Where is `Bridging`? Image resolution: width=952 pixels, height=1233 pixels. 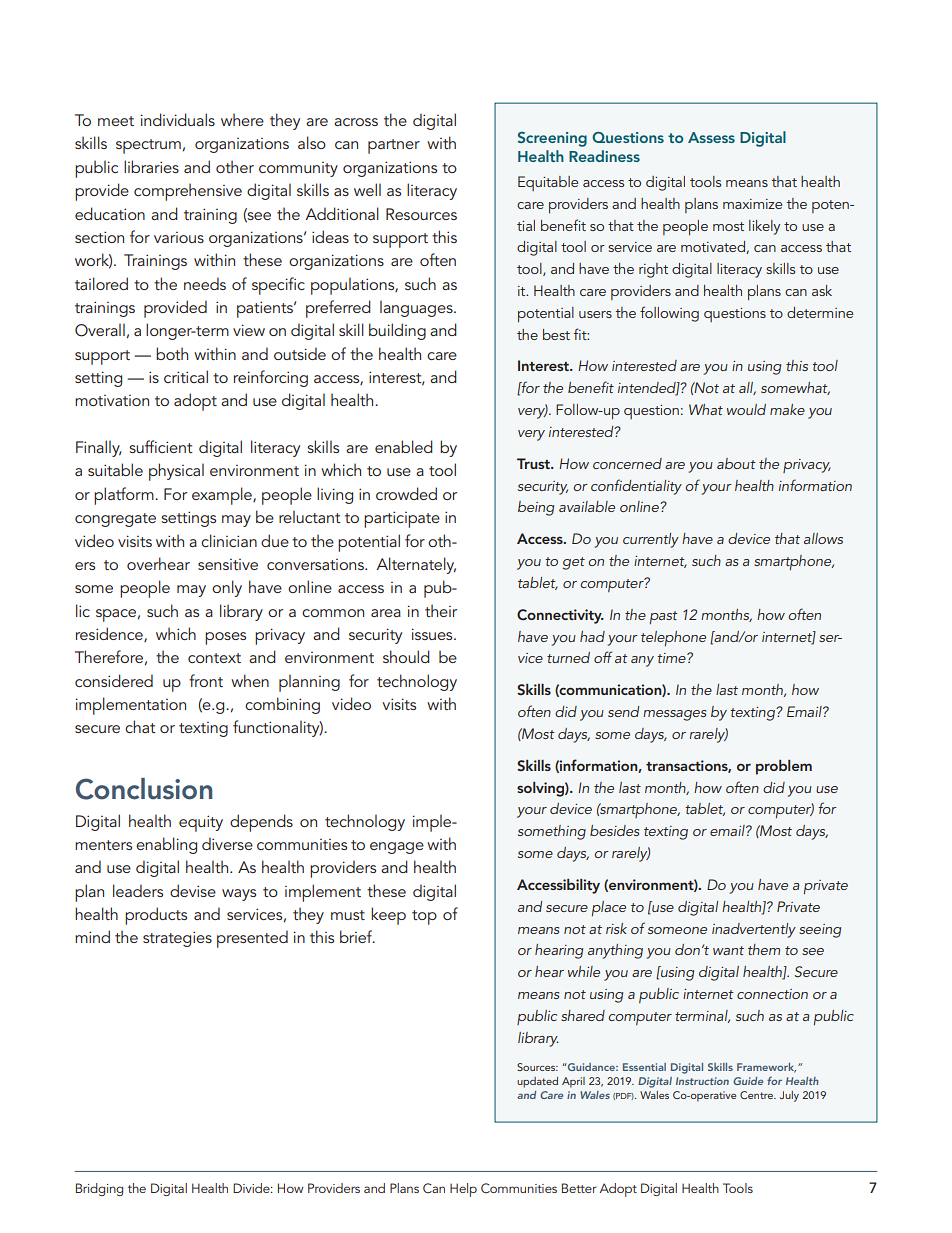
Bridging is located at coordinates (99, 1189).
